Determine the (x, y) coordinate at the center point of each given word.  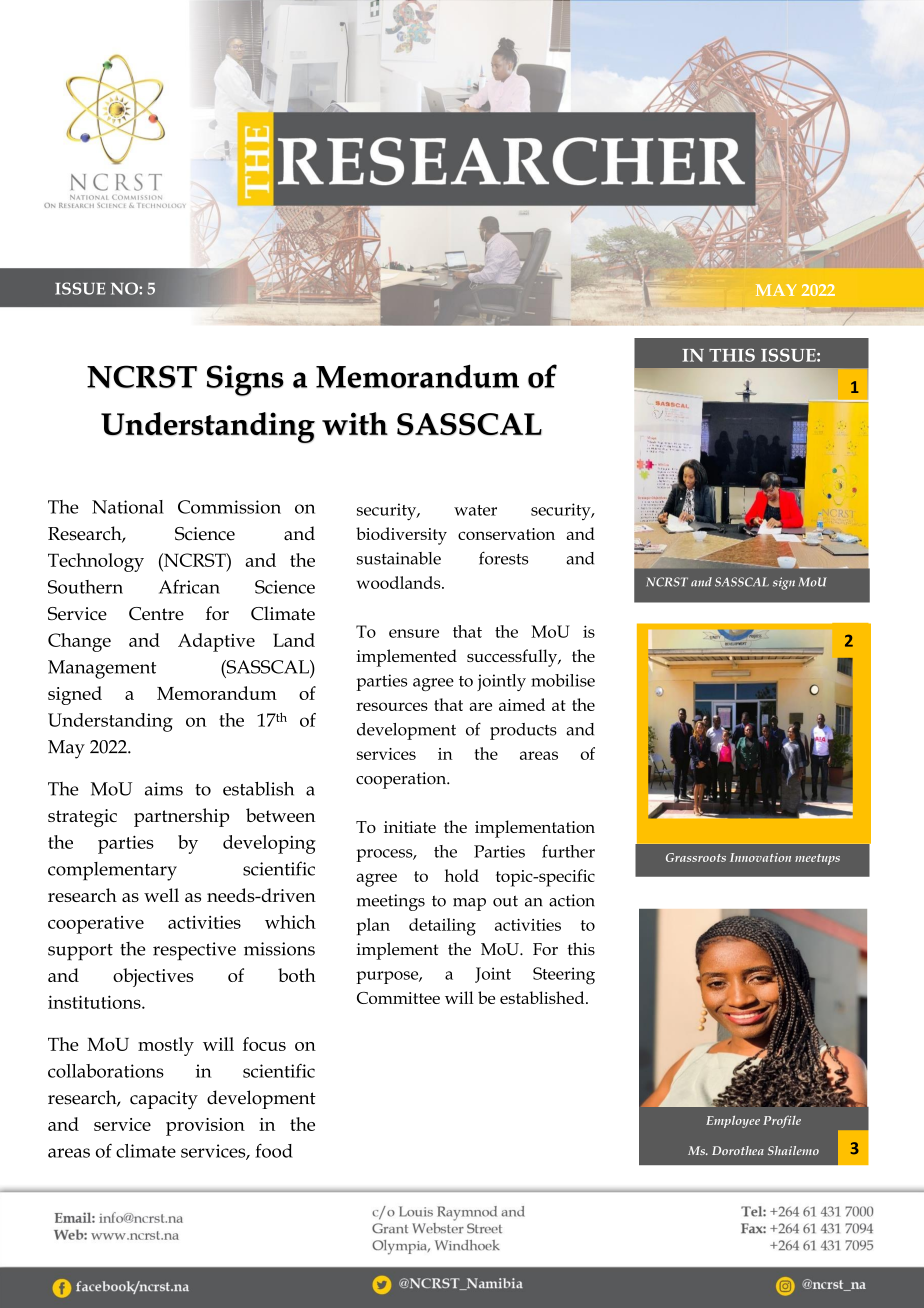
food (274, 1150)
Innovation (760, 857)
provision (205, 1127)
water (475, 510)
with (355, 424)
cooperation (402, 780)
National (128, 507)
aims (164, 789)
